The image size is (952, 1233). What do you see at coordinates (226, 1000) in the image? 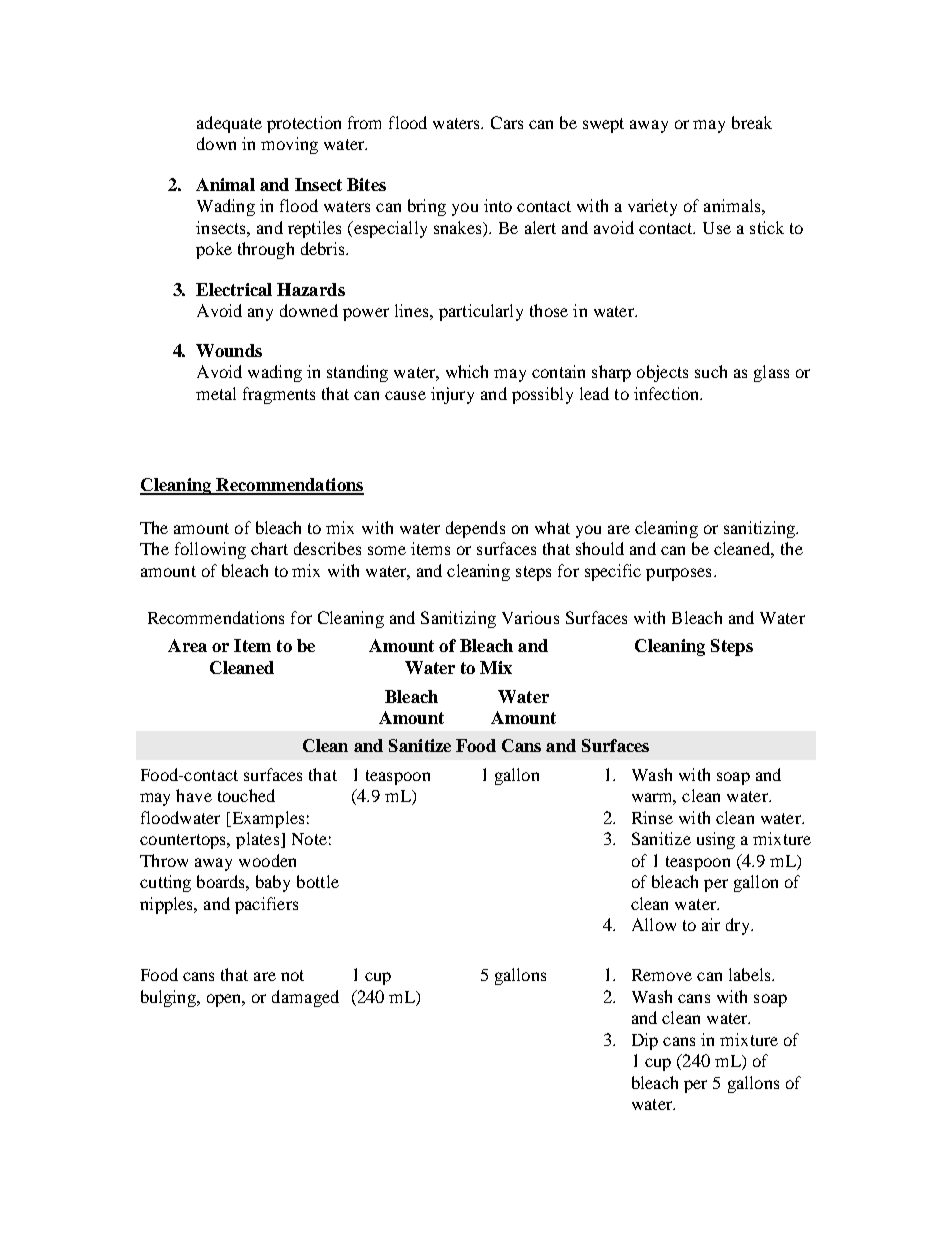
I see `open` at bounding box center [226, 1000].
